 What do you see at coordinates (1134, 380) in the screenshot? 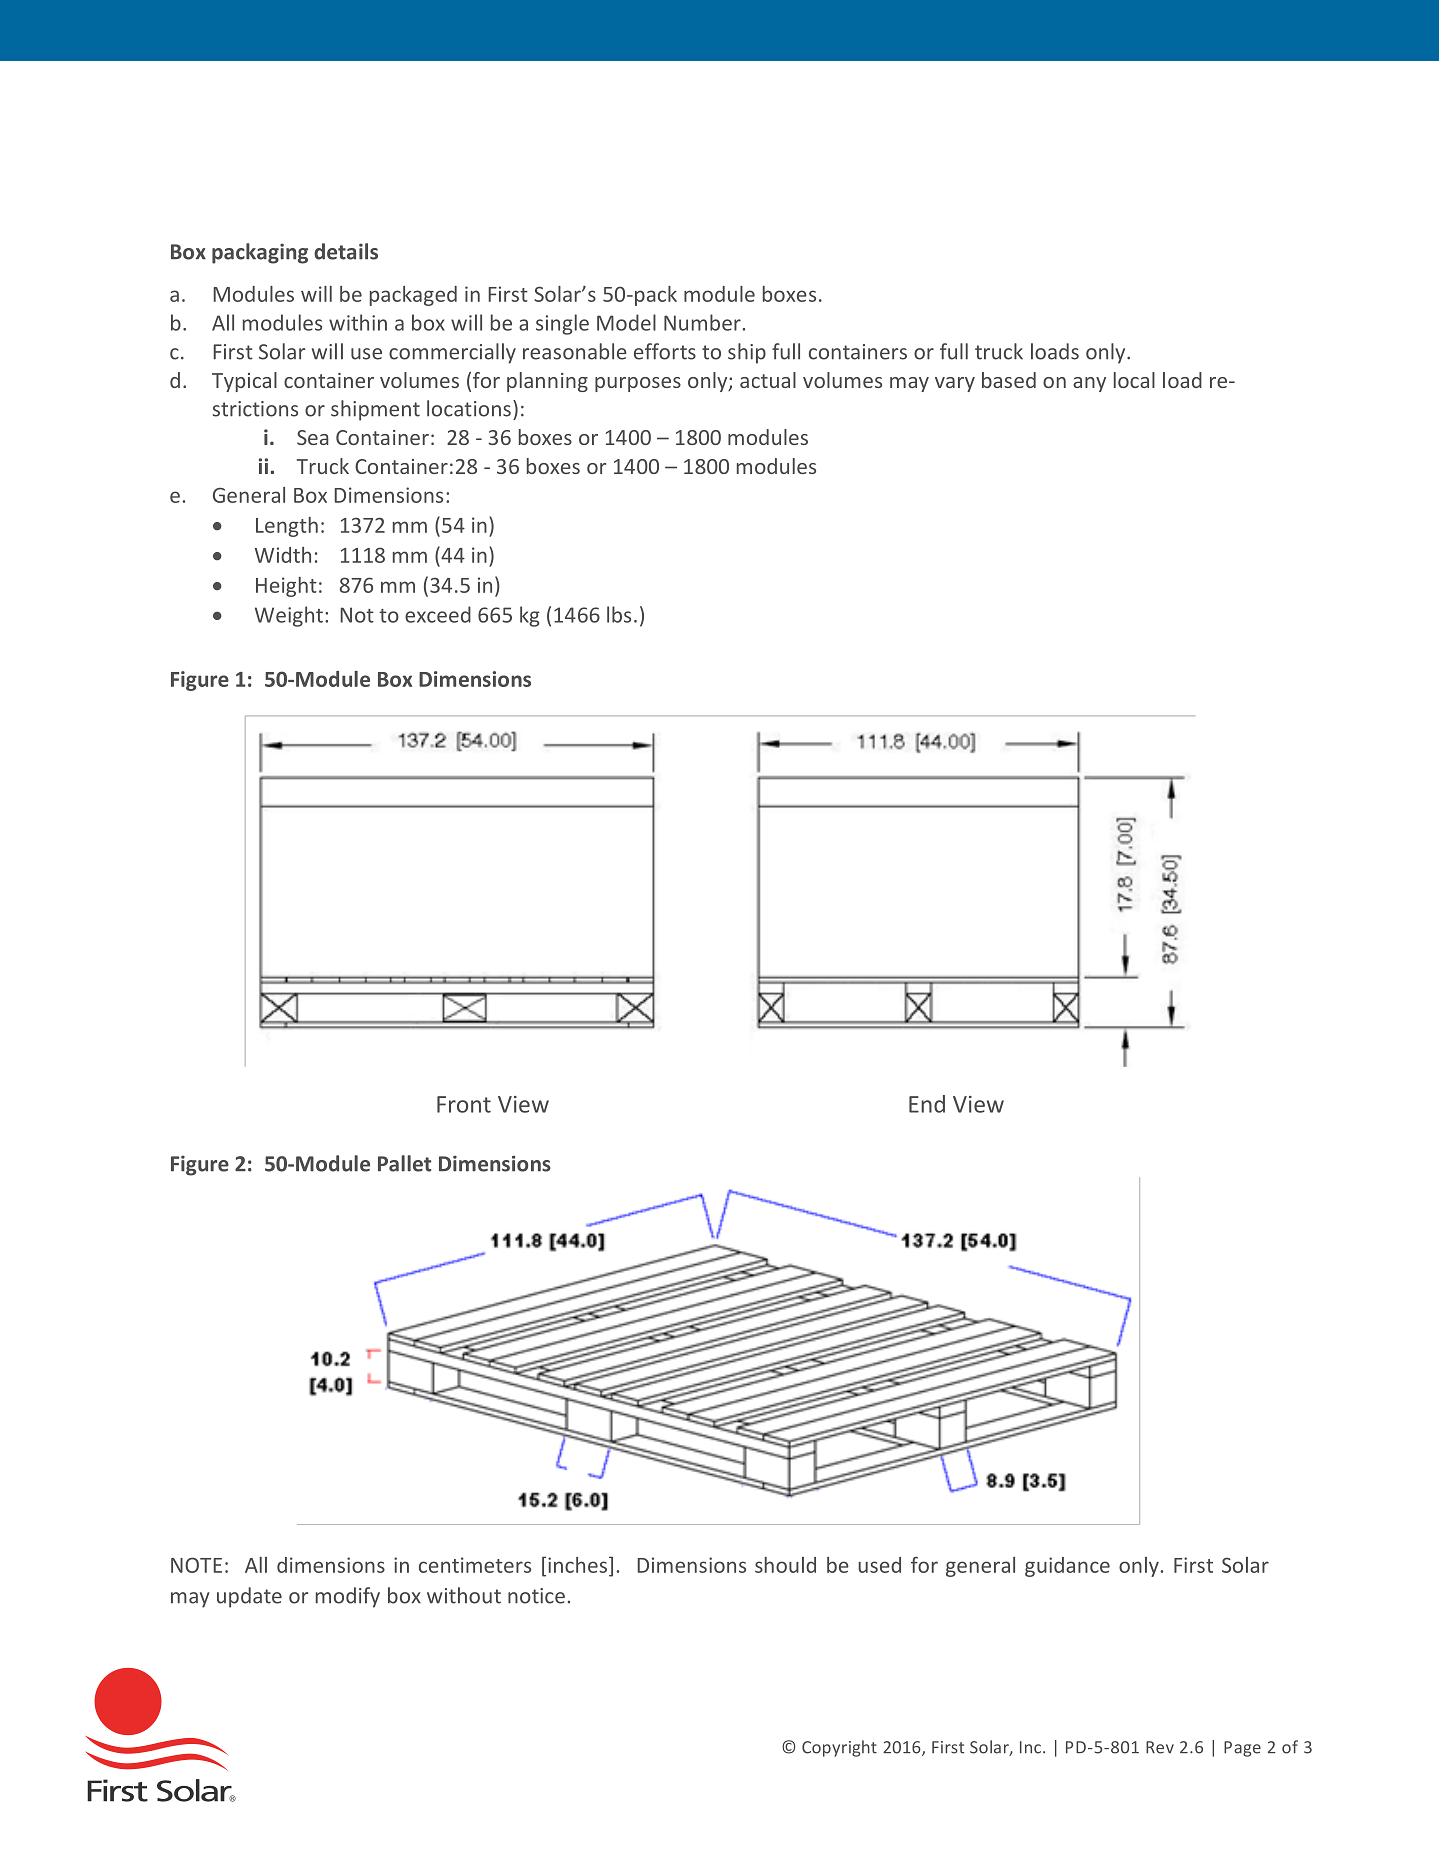
I see `local` at bounding box center [1134, 380].
